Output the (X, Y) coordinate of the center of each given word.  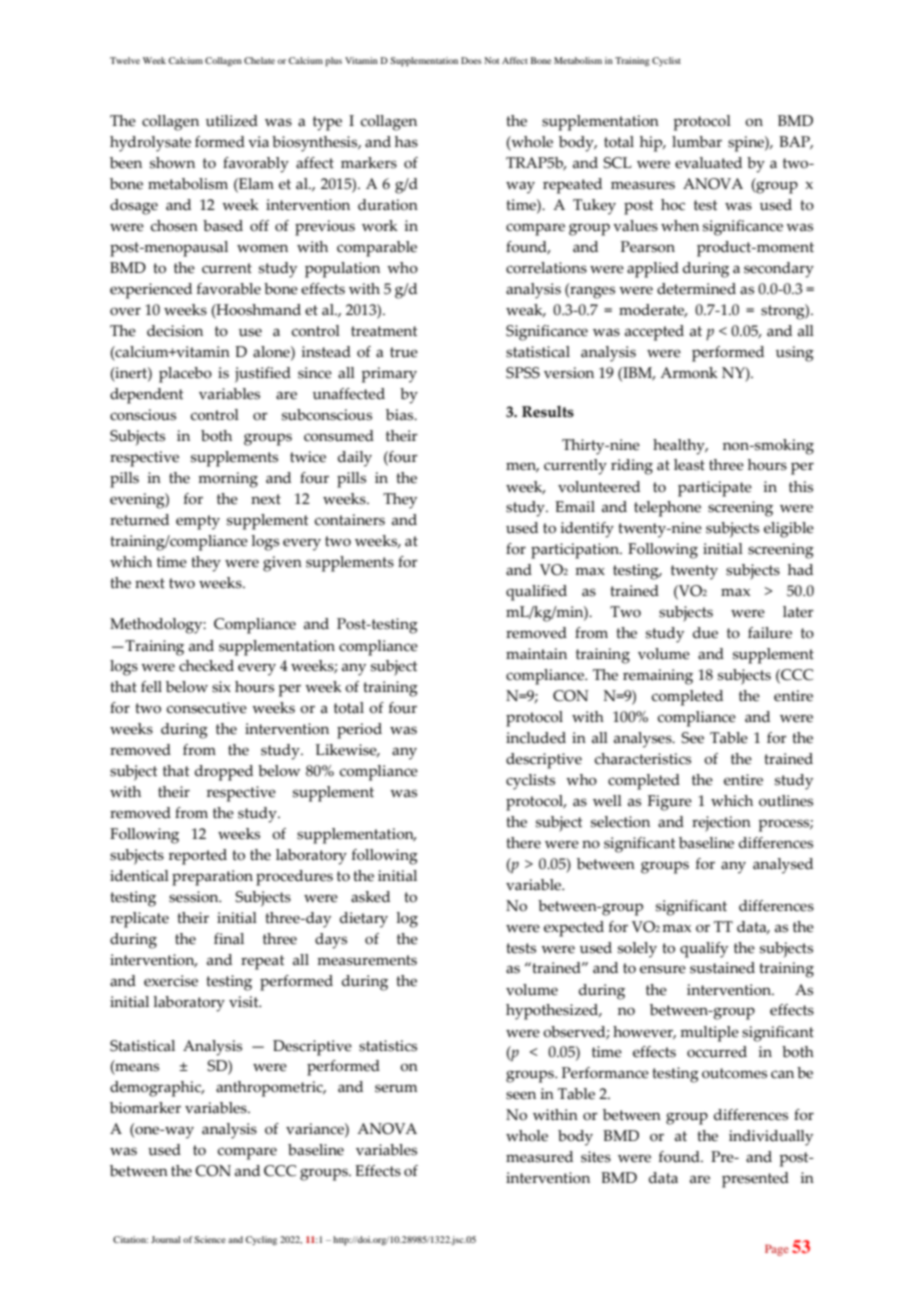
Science (210, 1239)
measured (539, 1157)
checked (206, 666)
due (705, 633)
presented (755, 1180)
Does (471, 60)
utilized (232, 121)
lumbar (697, 142)
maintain (536, 654)
